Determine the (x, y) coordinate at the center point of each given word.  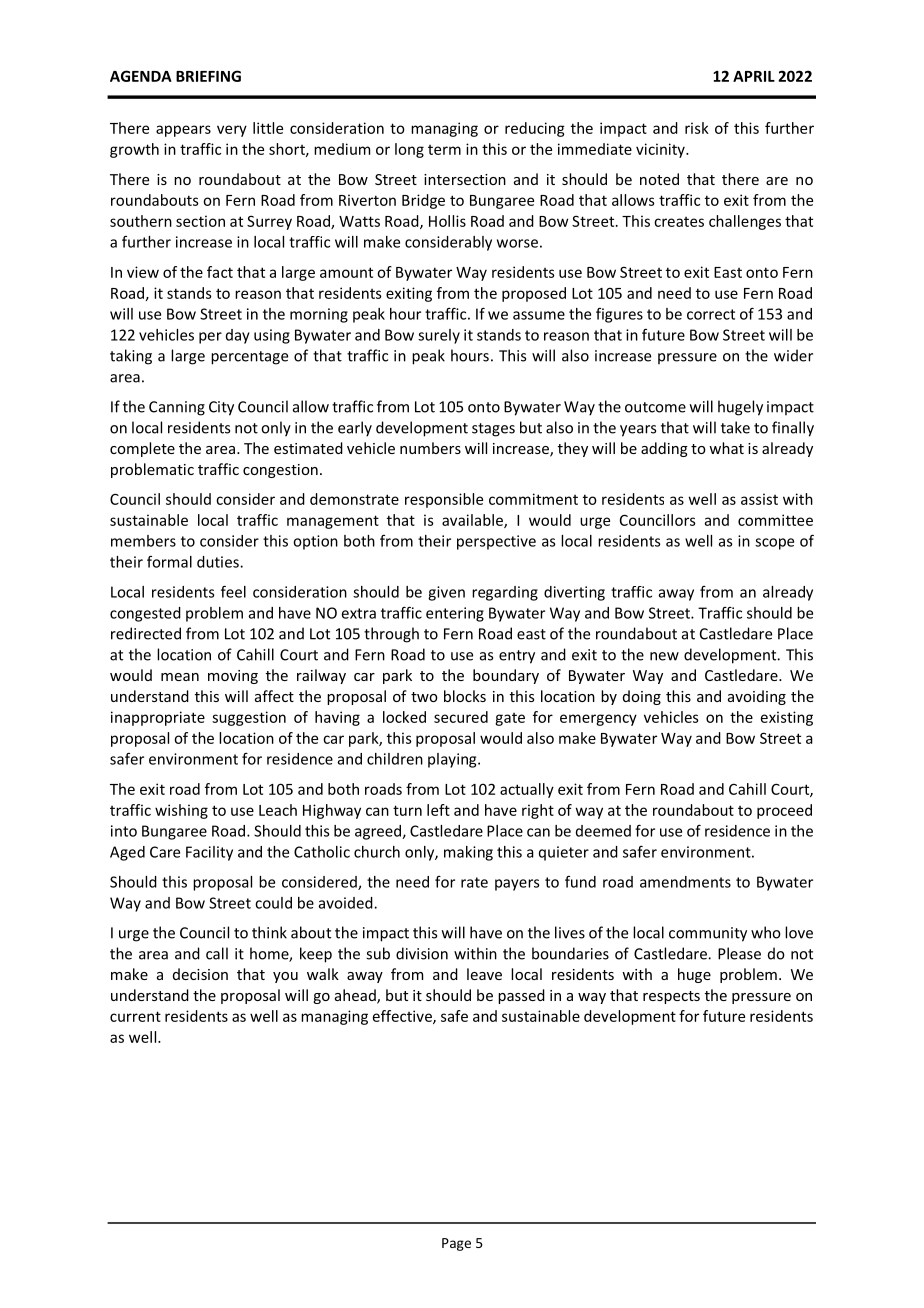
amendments (685, 882)
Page (456, 1244)
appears (183, 131)
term (444, 150)
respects (671, 997)
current (135, 1016)
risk (697, 128)
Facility (209, 853)
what (726, 448)
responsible (444, 500)
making (468, 853)
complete (142, 449)
